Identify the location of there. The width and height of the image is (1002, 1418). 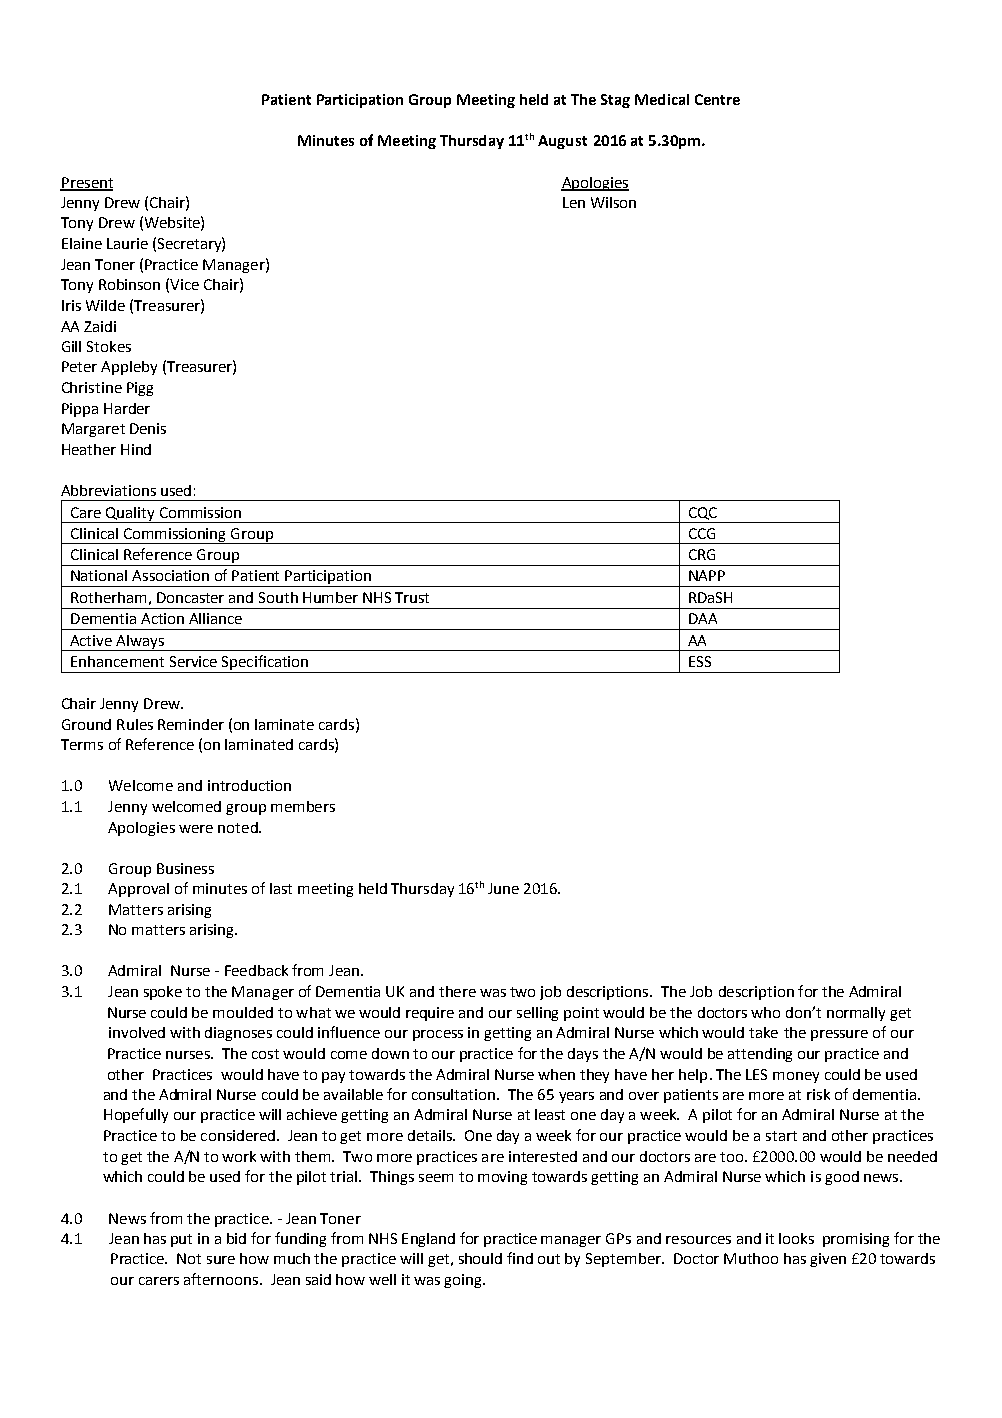
(457, 991).
